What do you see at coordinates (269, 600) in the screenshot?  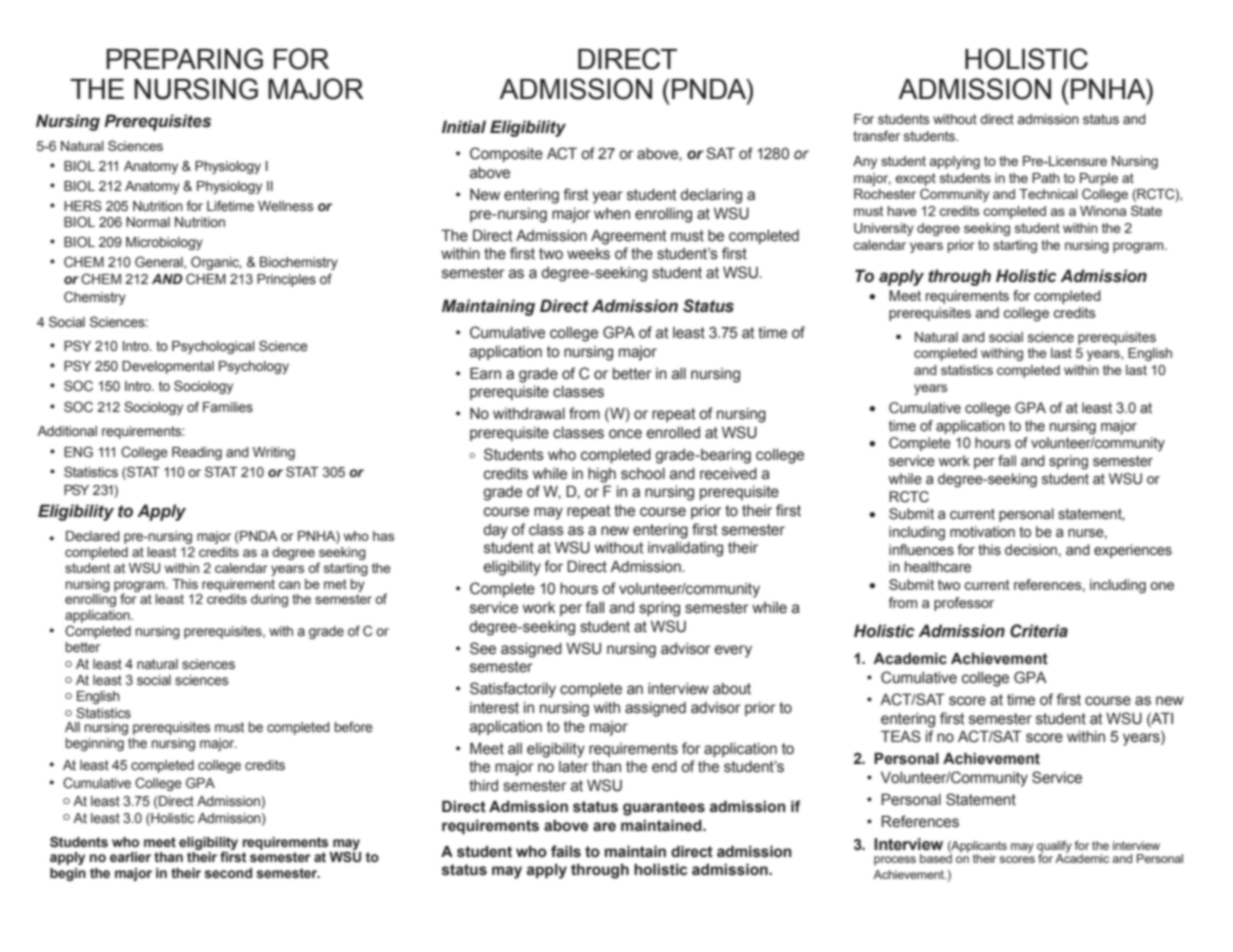 I see `during` at bounding box center [269, 600].
